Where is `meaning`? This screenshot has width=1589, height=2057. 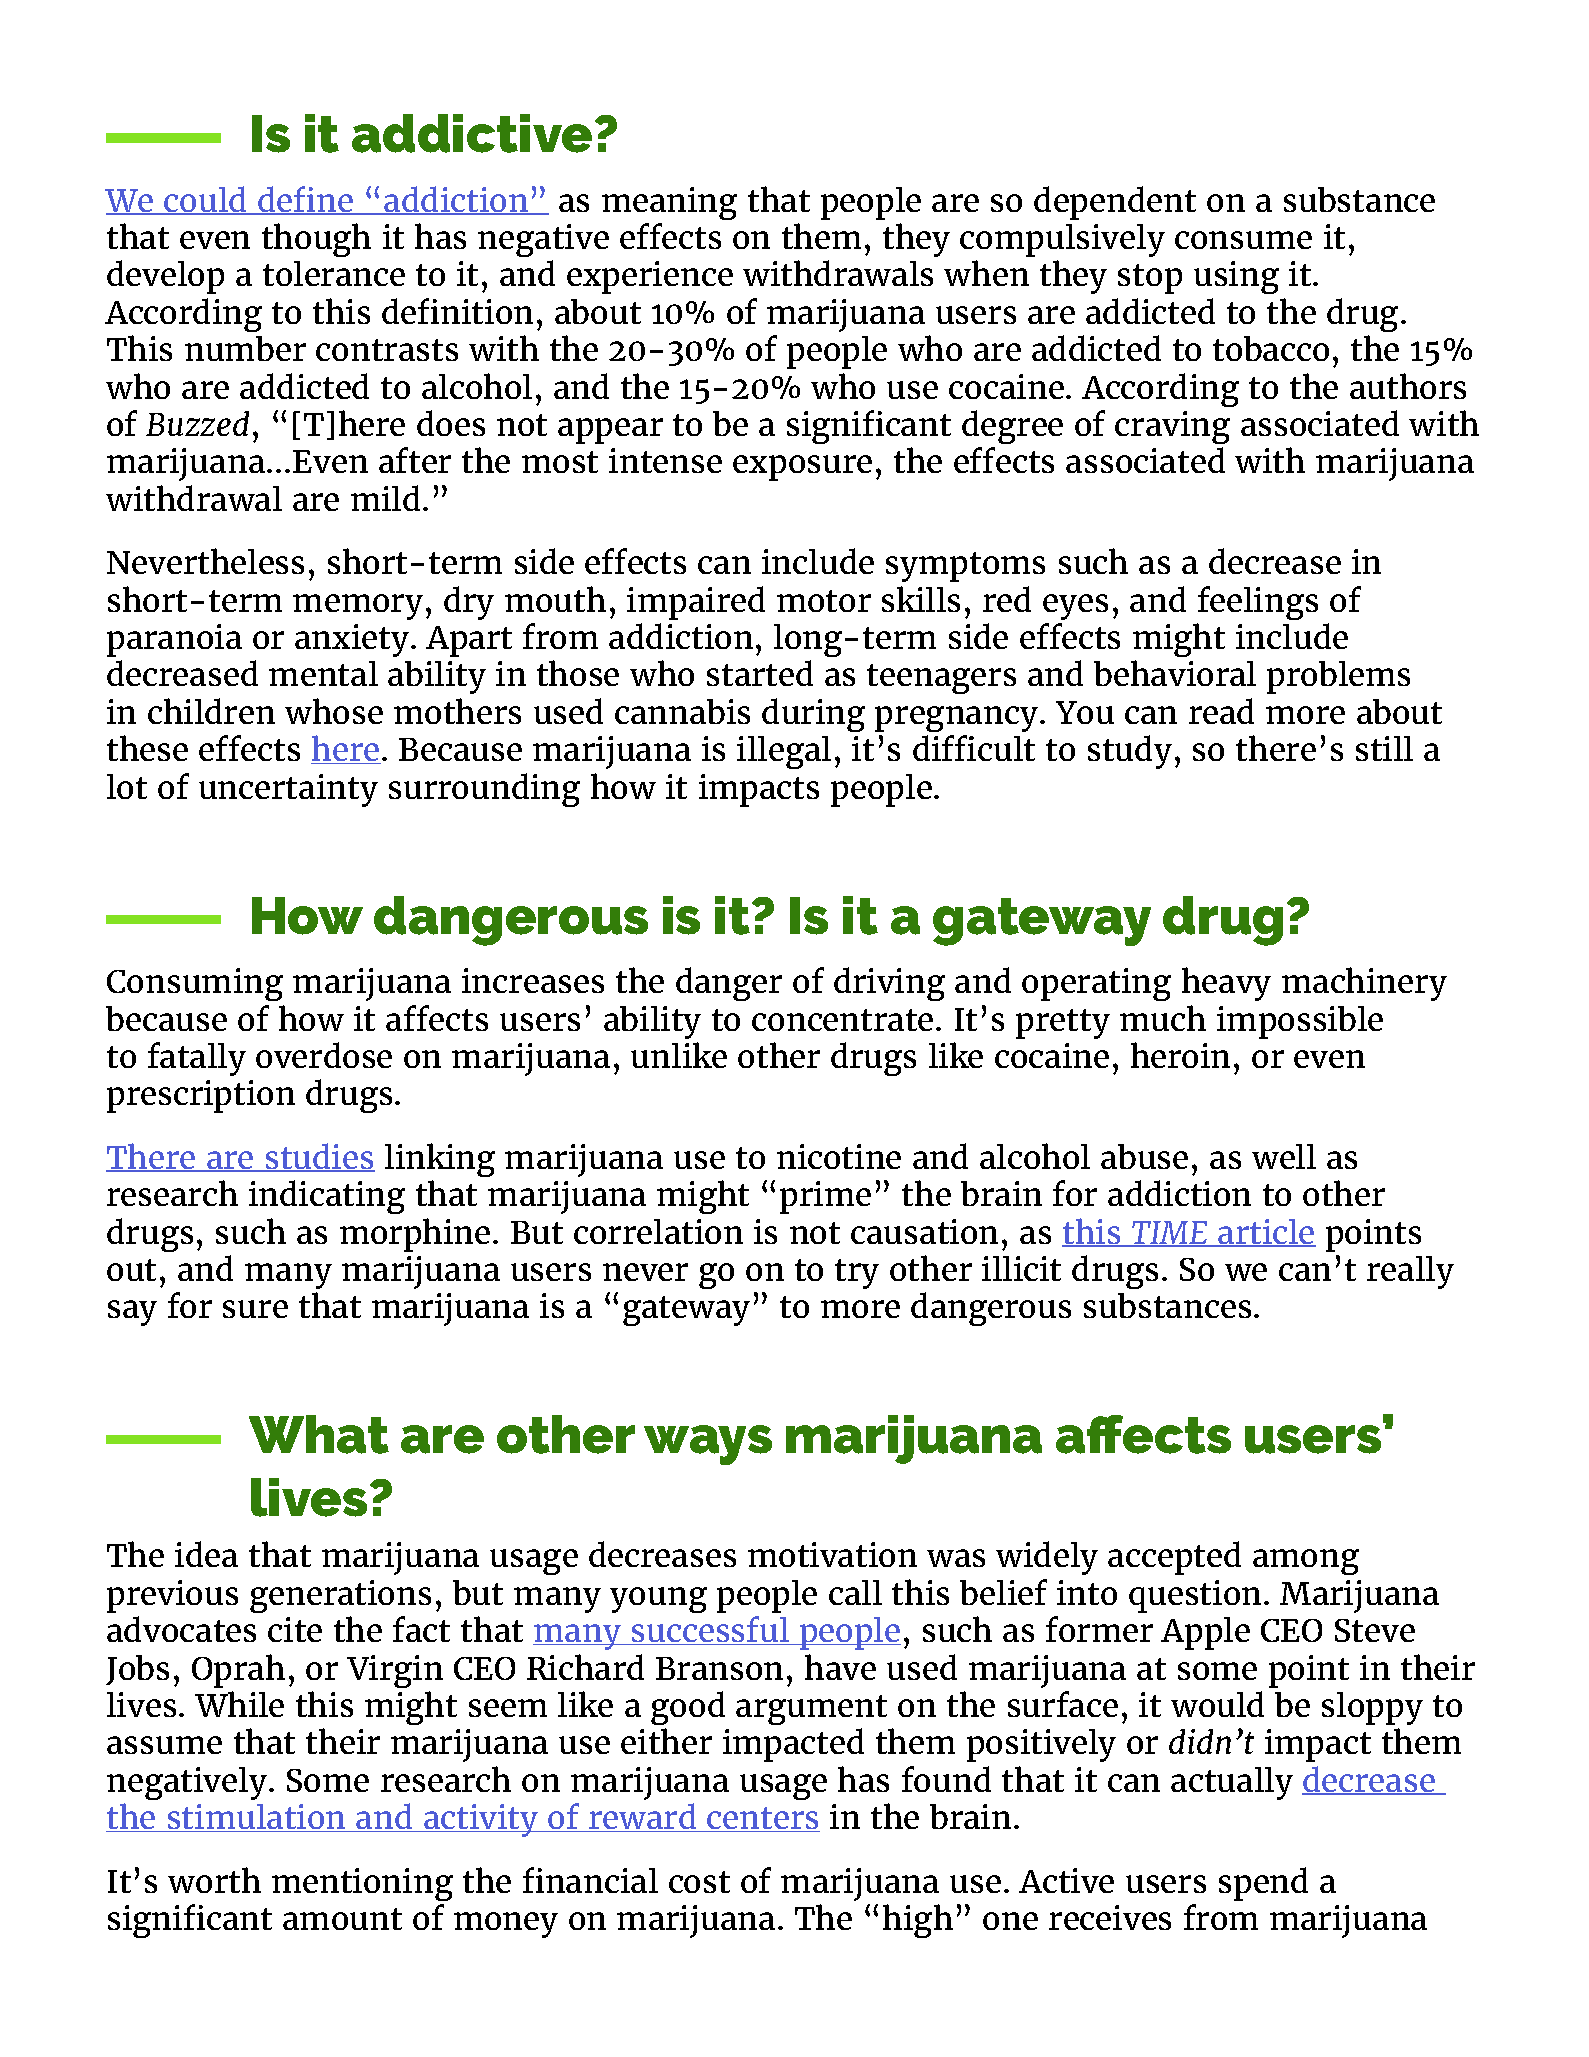
meaning is located at coordinates (669, 203).
